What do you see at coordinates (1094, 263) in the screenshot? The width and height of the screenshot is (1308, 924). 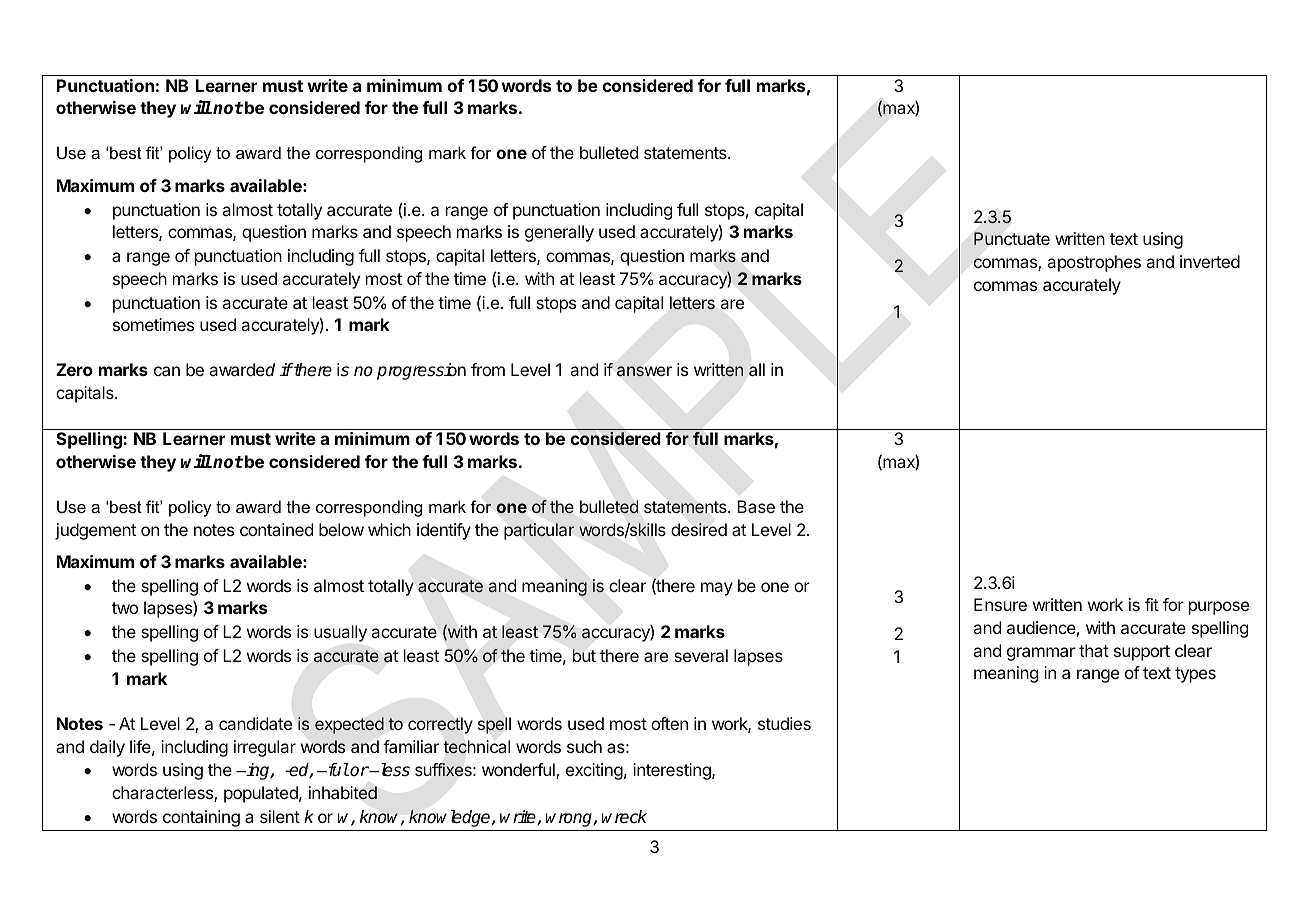 I see `apostrophes` at bounding box center [1094, 263].
